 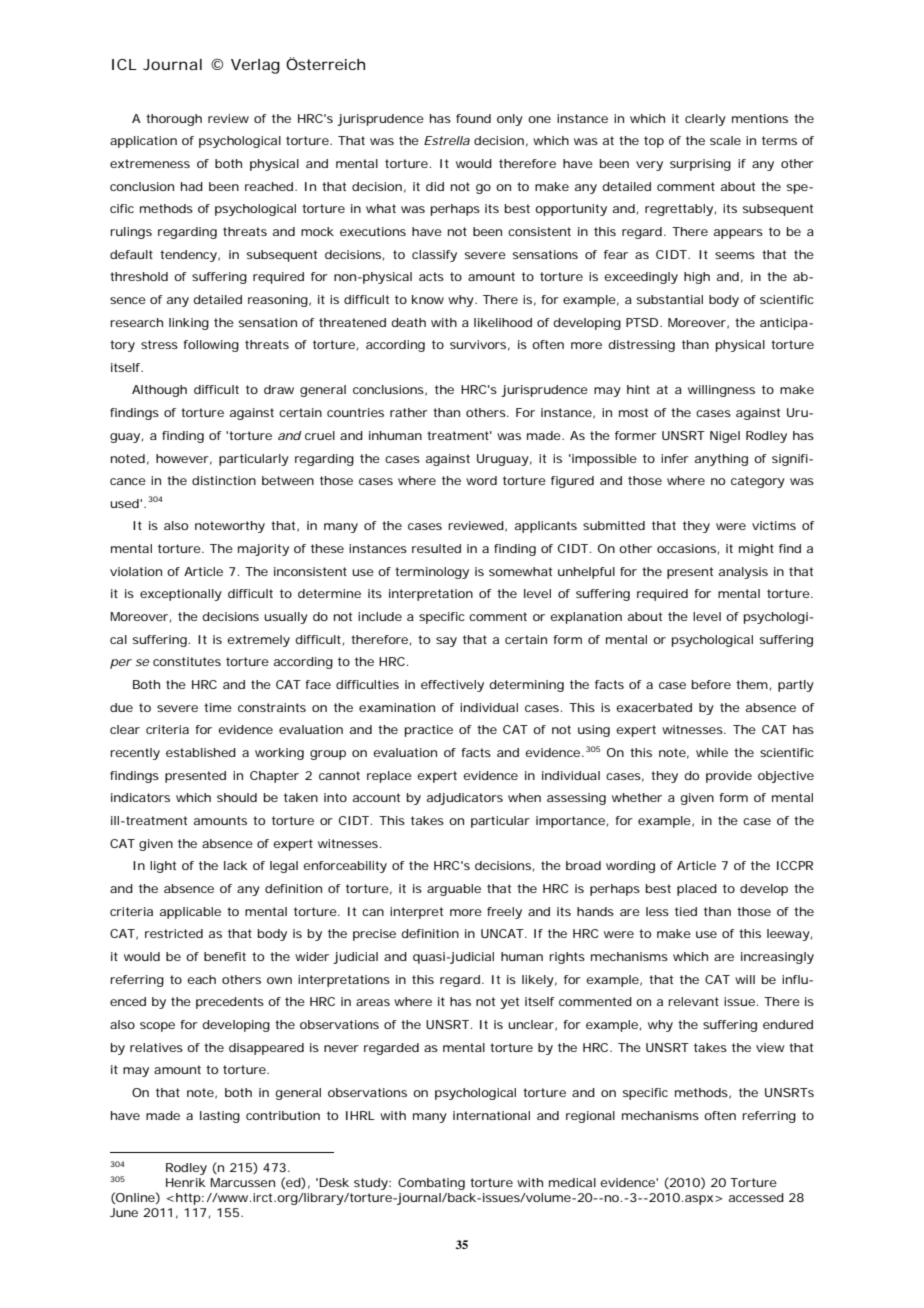 I want to click on Combating, so click(x=431, y=1184).
